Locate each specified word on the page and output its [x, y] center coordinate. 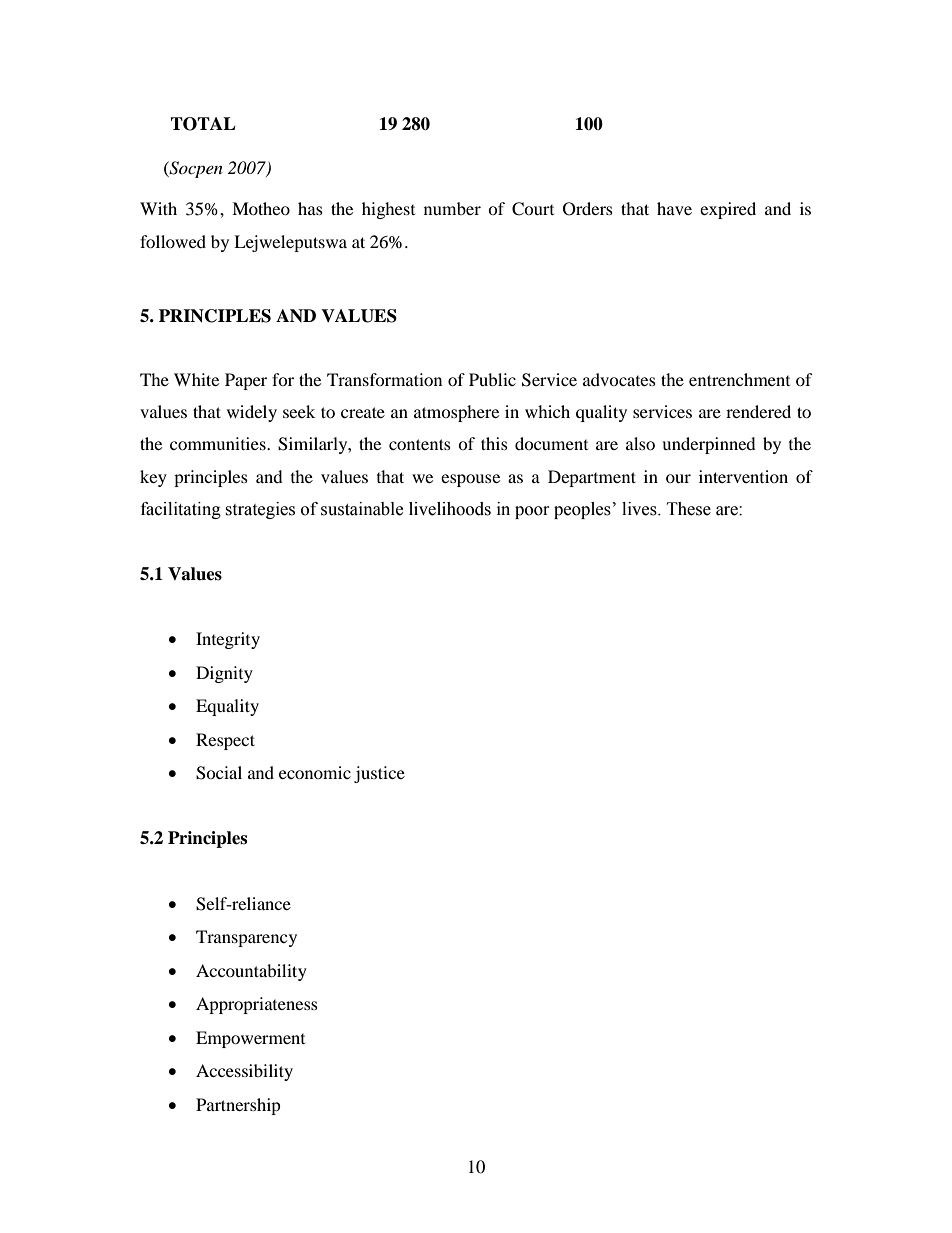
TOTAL [203, 124]
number [452, 208]
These [689, 509]
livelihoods [450, 509]
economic [315, 772]
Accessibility [244, 1072]
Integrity [228, 640]
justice [379, 774]
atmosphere [456, 413]
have [674, 208]
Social [219, 773]
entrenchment [739, 379]
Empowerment [250, 1039]
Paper [246, 381]
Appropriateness [257, 1005]
